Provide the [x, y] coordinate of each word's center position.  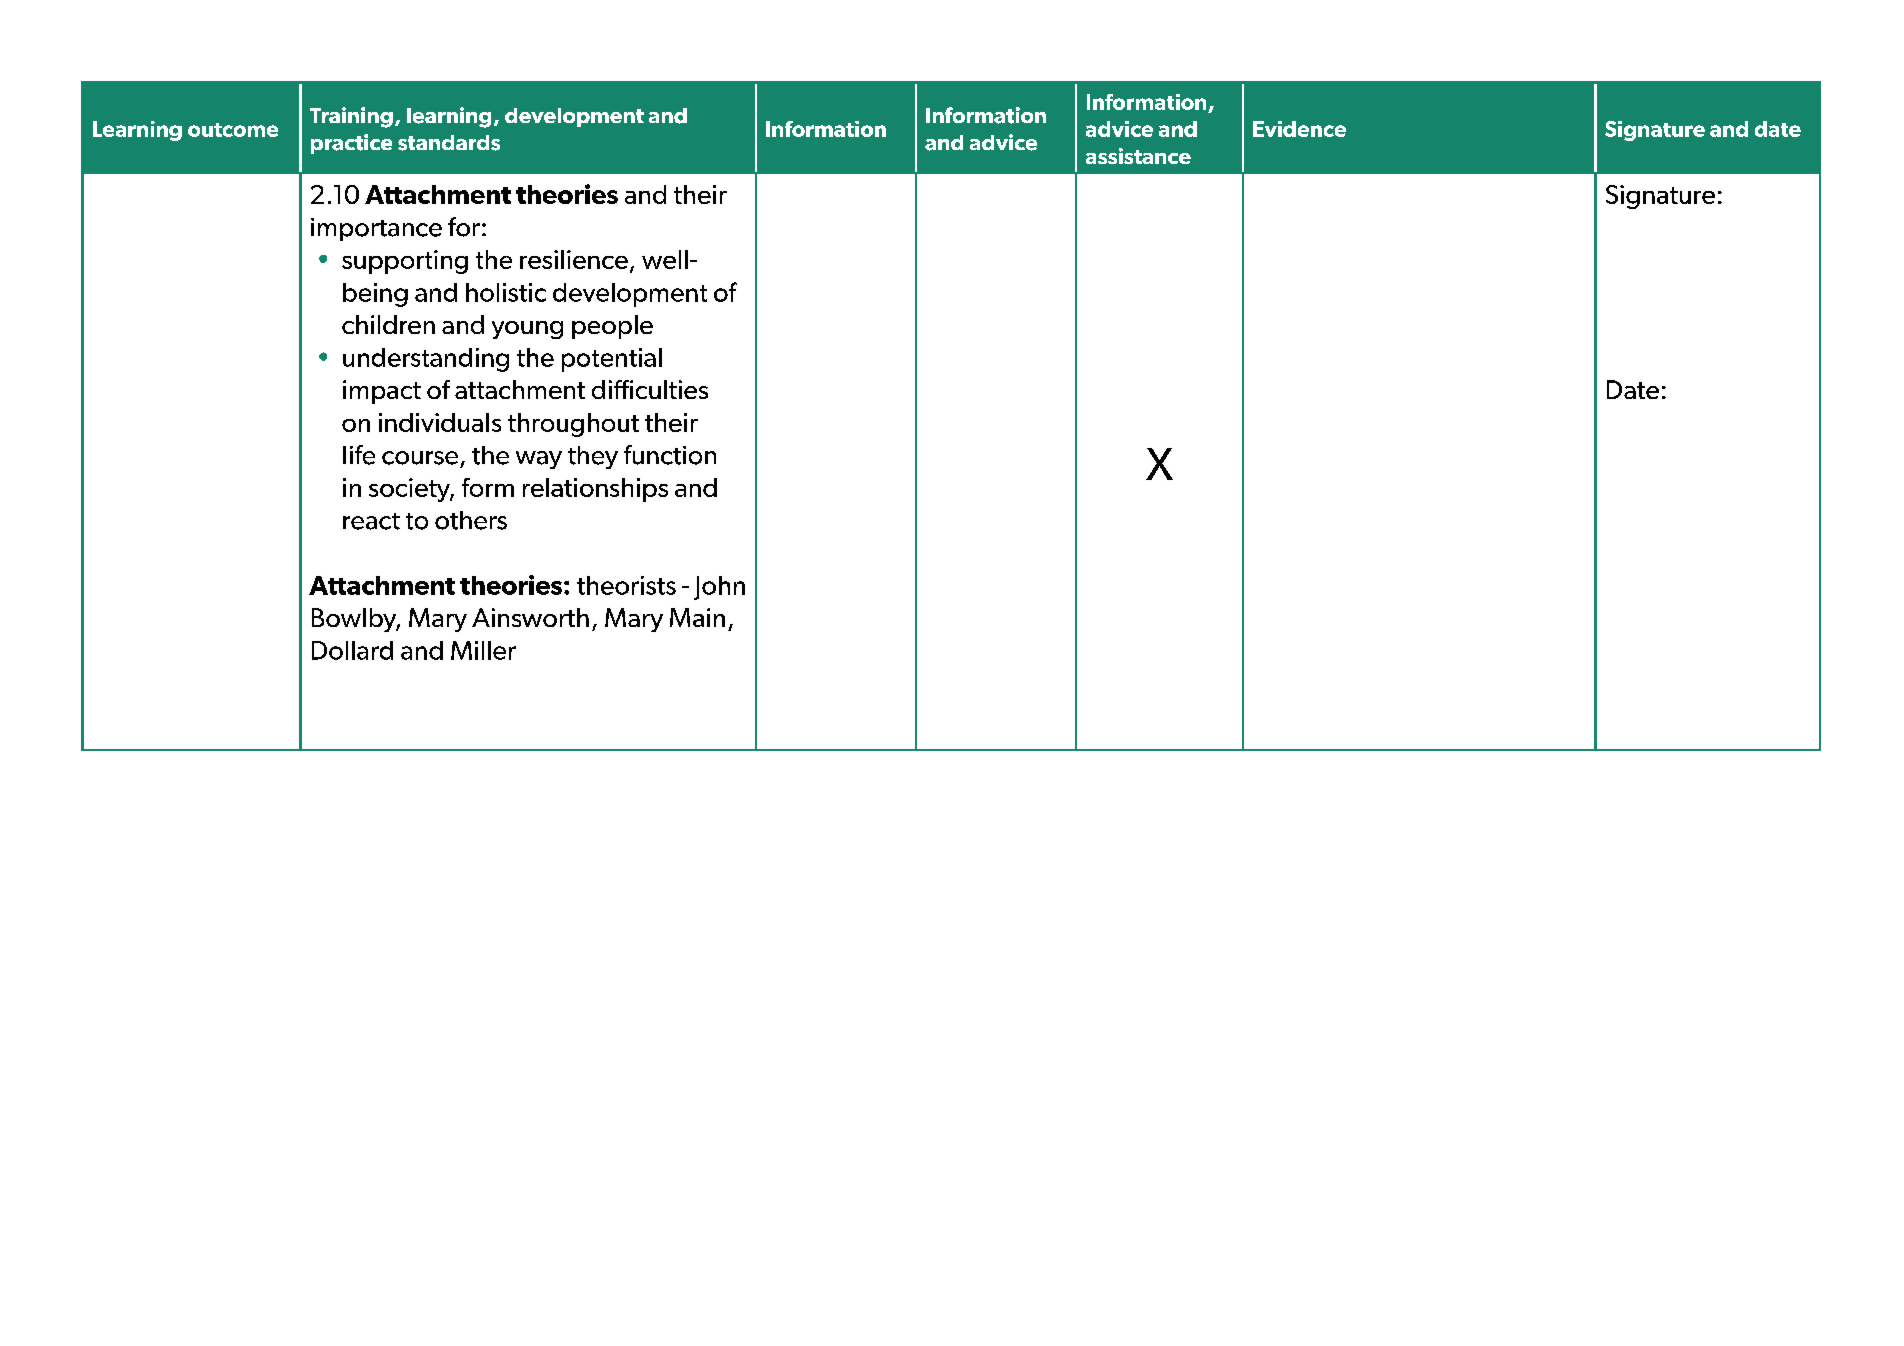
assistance [1138, 156]
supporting [405, 262]
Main [697, 617]
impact [382, 392]
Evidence [1299, 129]
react [371, 521]
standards [449, 143]
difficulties [650, 389]
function [670, 455]
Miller [483, 650]
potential [612, 360]
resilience [574, 259]
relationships [595, 490]
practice [351, 144]
